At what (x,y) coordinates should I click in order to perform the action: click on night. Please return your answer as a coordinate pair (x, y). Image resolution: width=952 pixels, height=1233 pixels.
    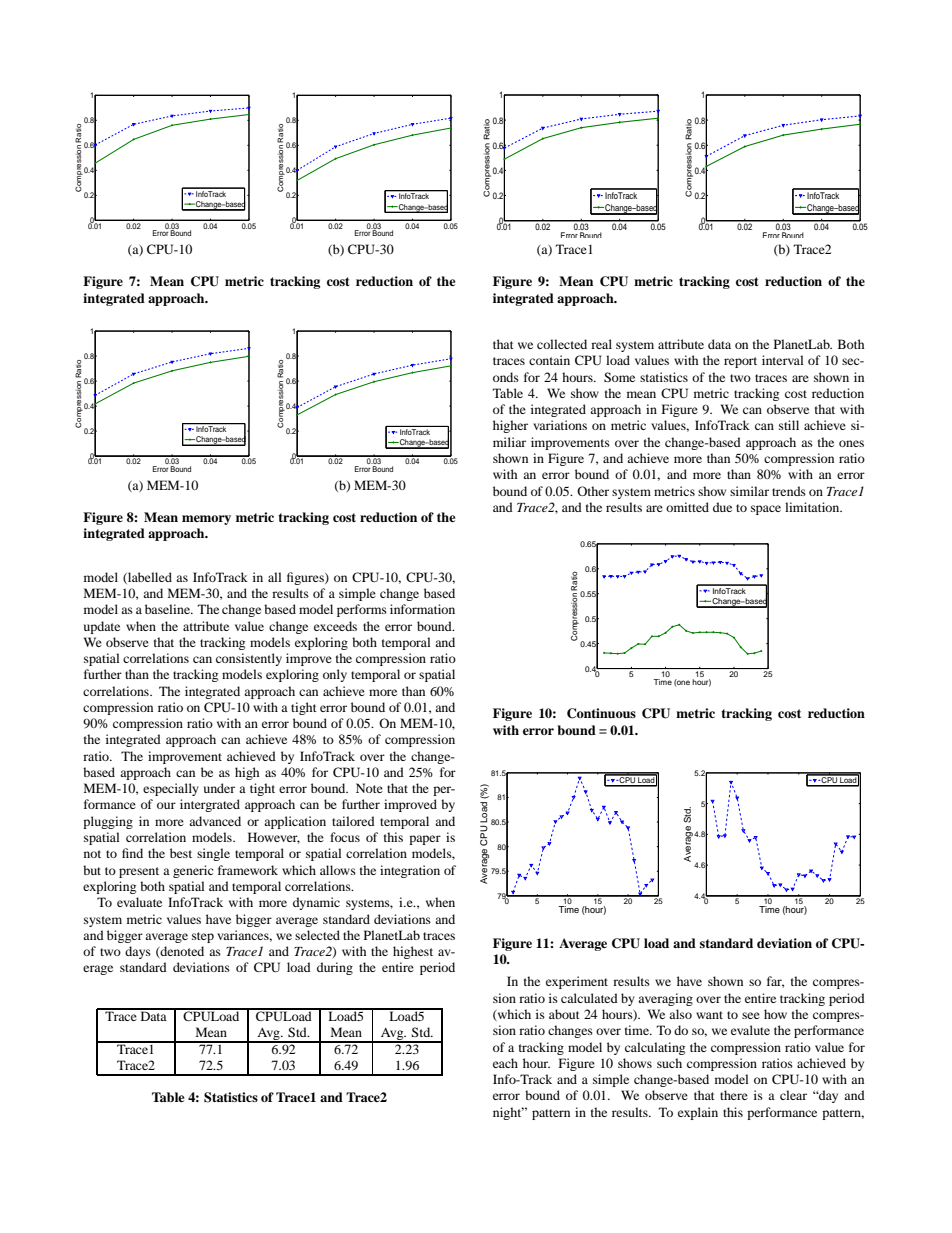
    Looking at the image, I should click on (508, 1113).
